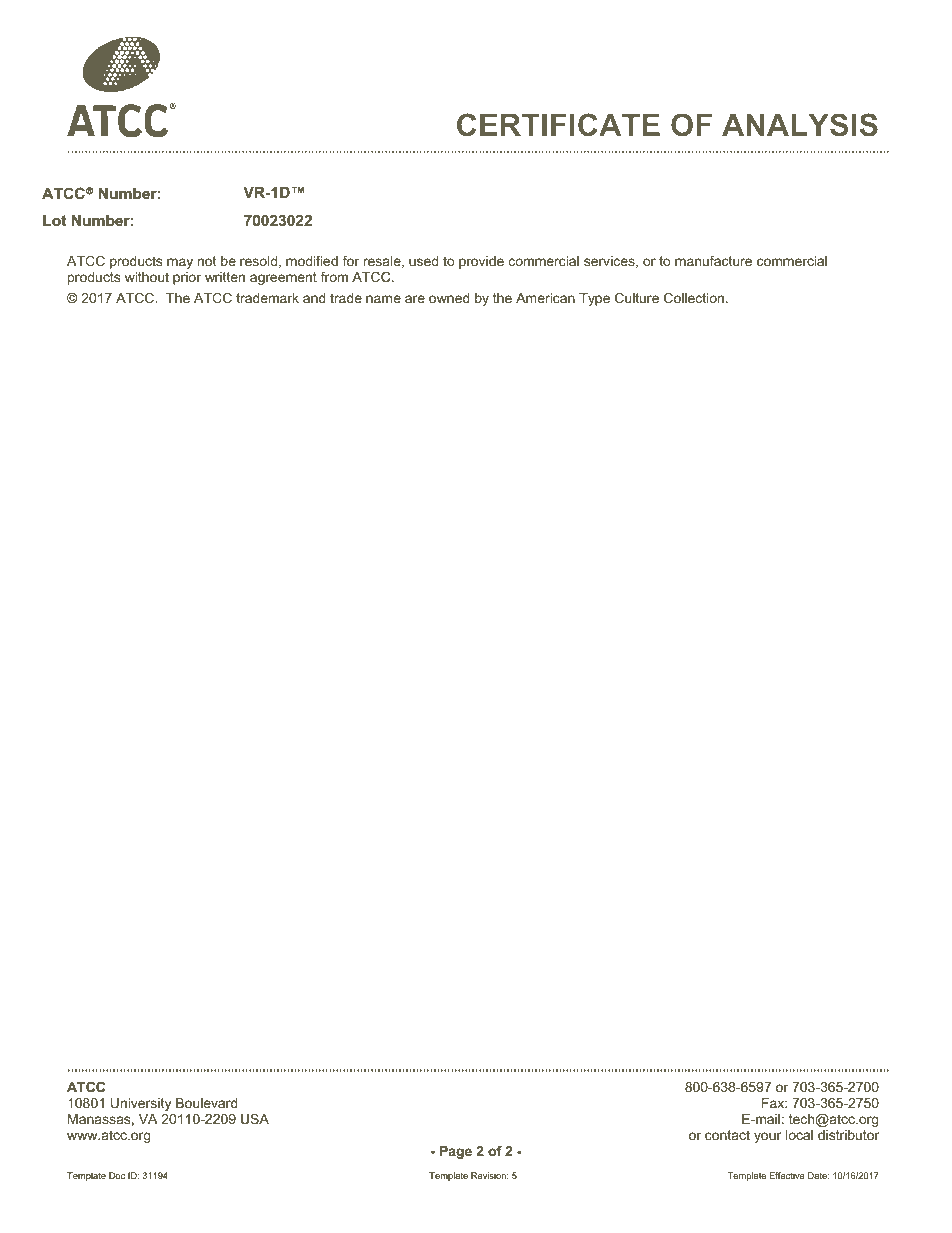  What do you see at coordinates (767, 1137) in the screenshot?
I see `your` at bounding box center [767, 1137].
